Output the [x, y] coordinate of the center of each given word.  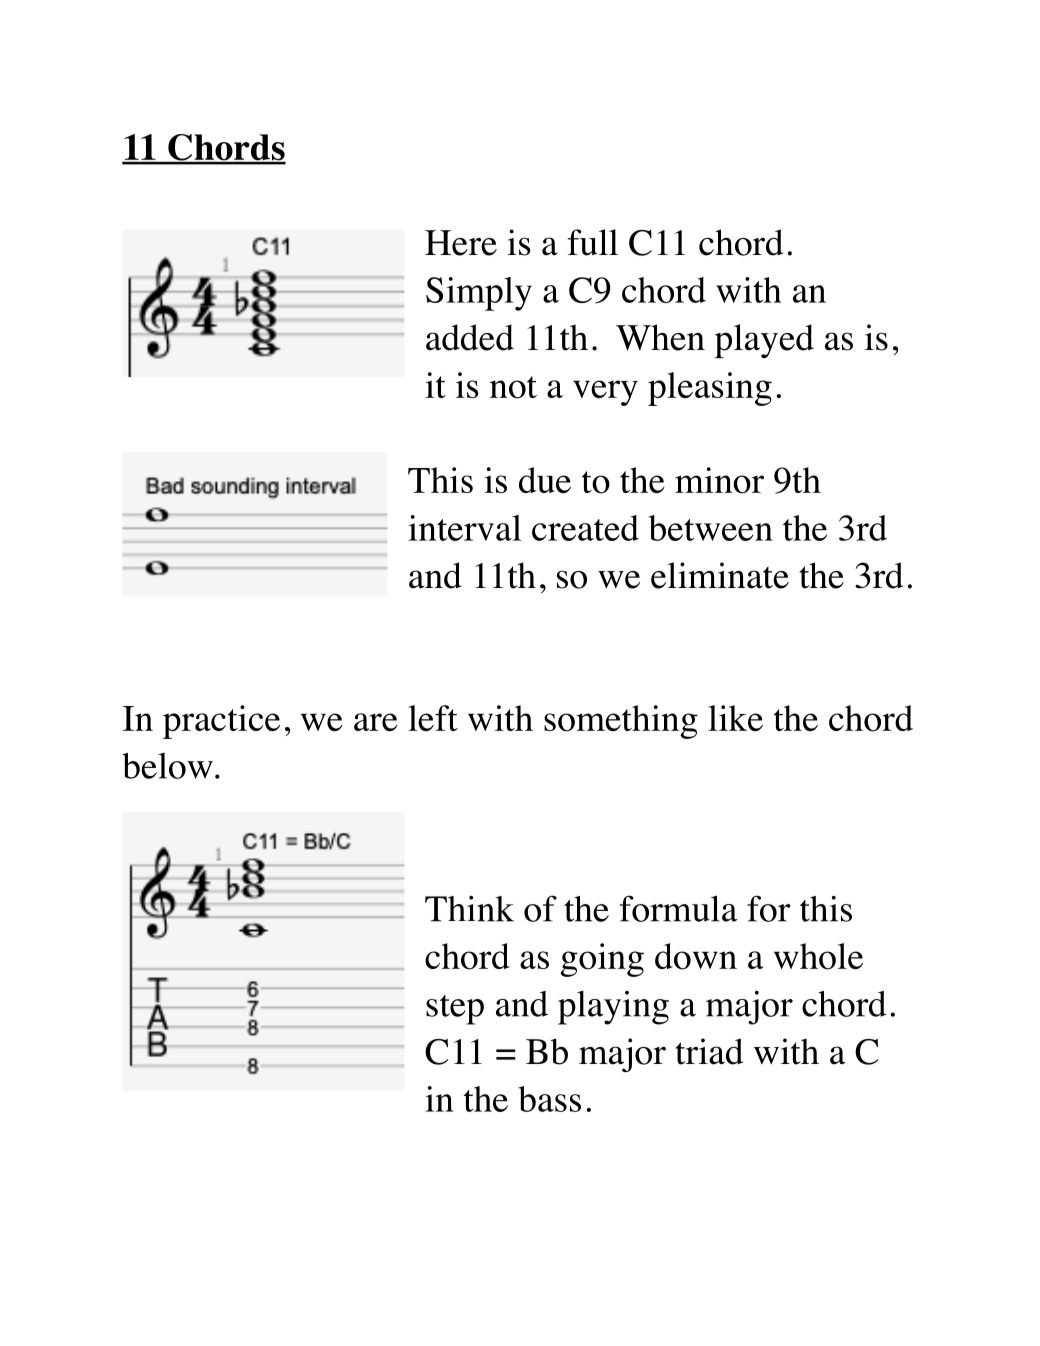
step [455, 1010]
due [545, 480]
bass [549, 1099]
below [167, 766]
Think [469, 909]
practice [221, 722]
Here [461, 243]
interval [464, 528]
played [764, 341]
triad [709, 1051]
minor [719, 480]
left [433, 718]
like [735, 718]
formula [679, 908]
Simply [479, 294]
